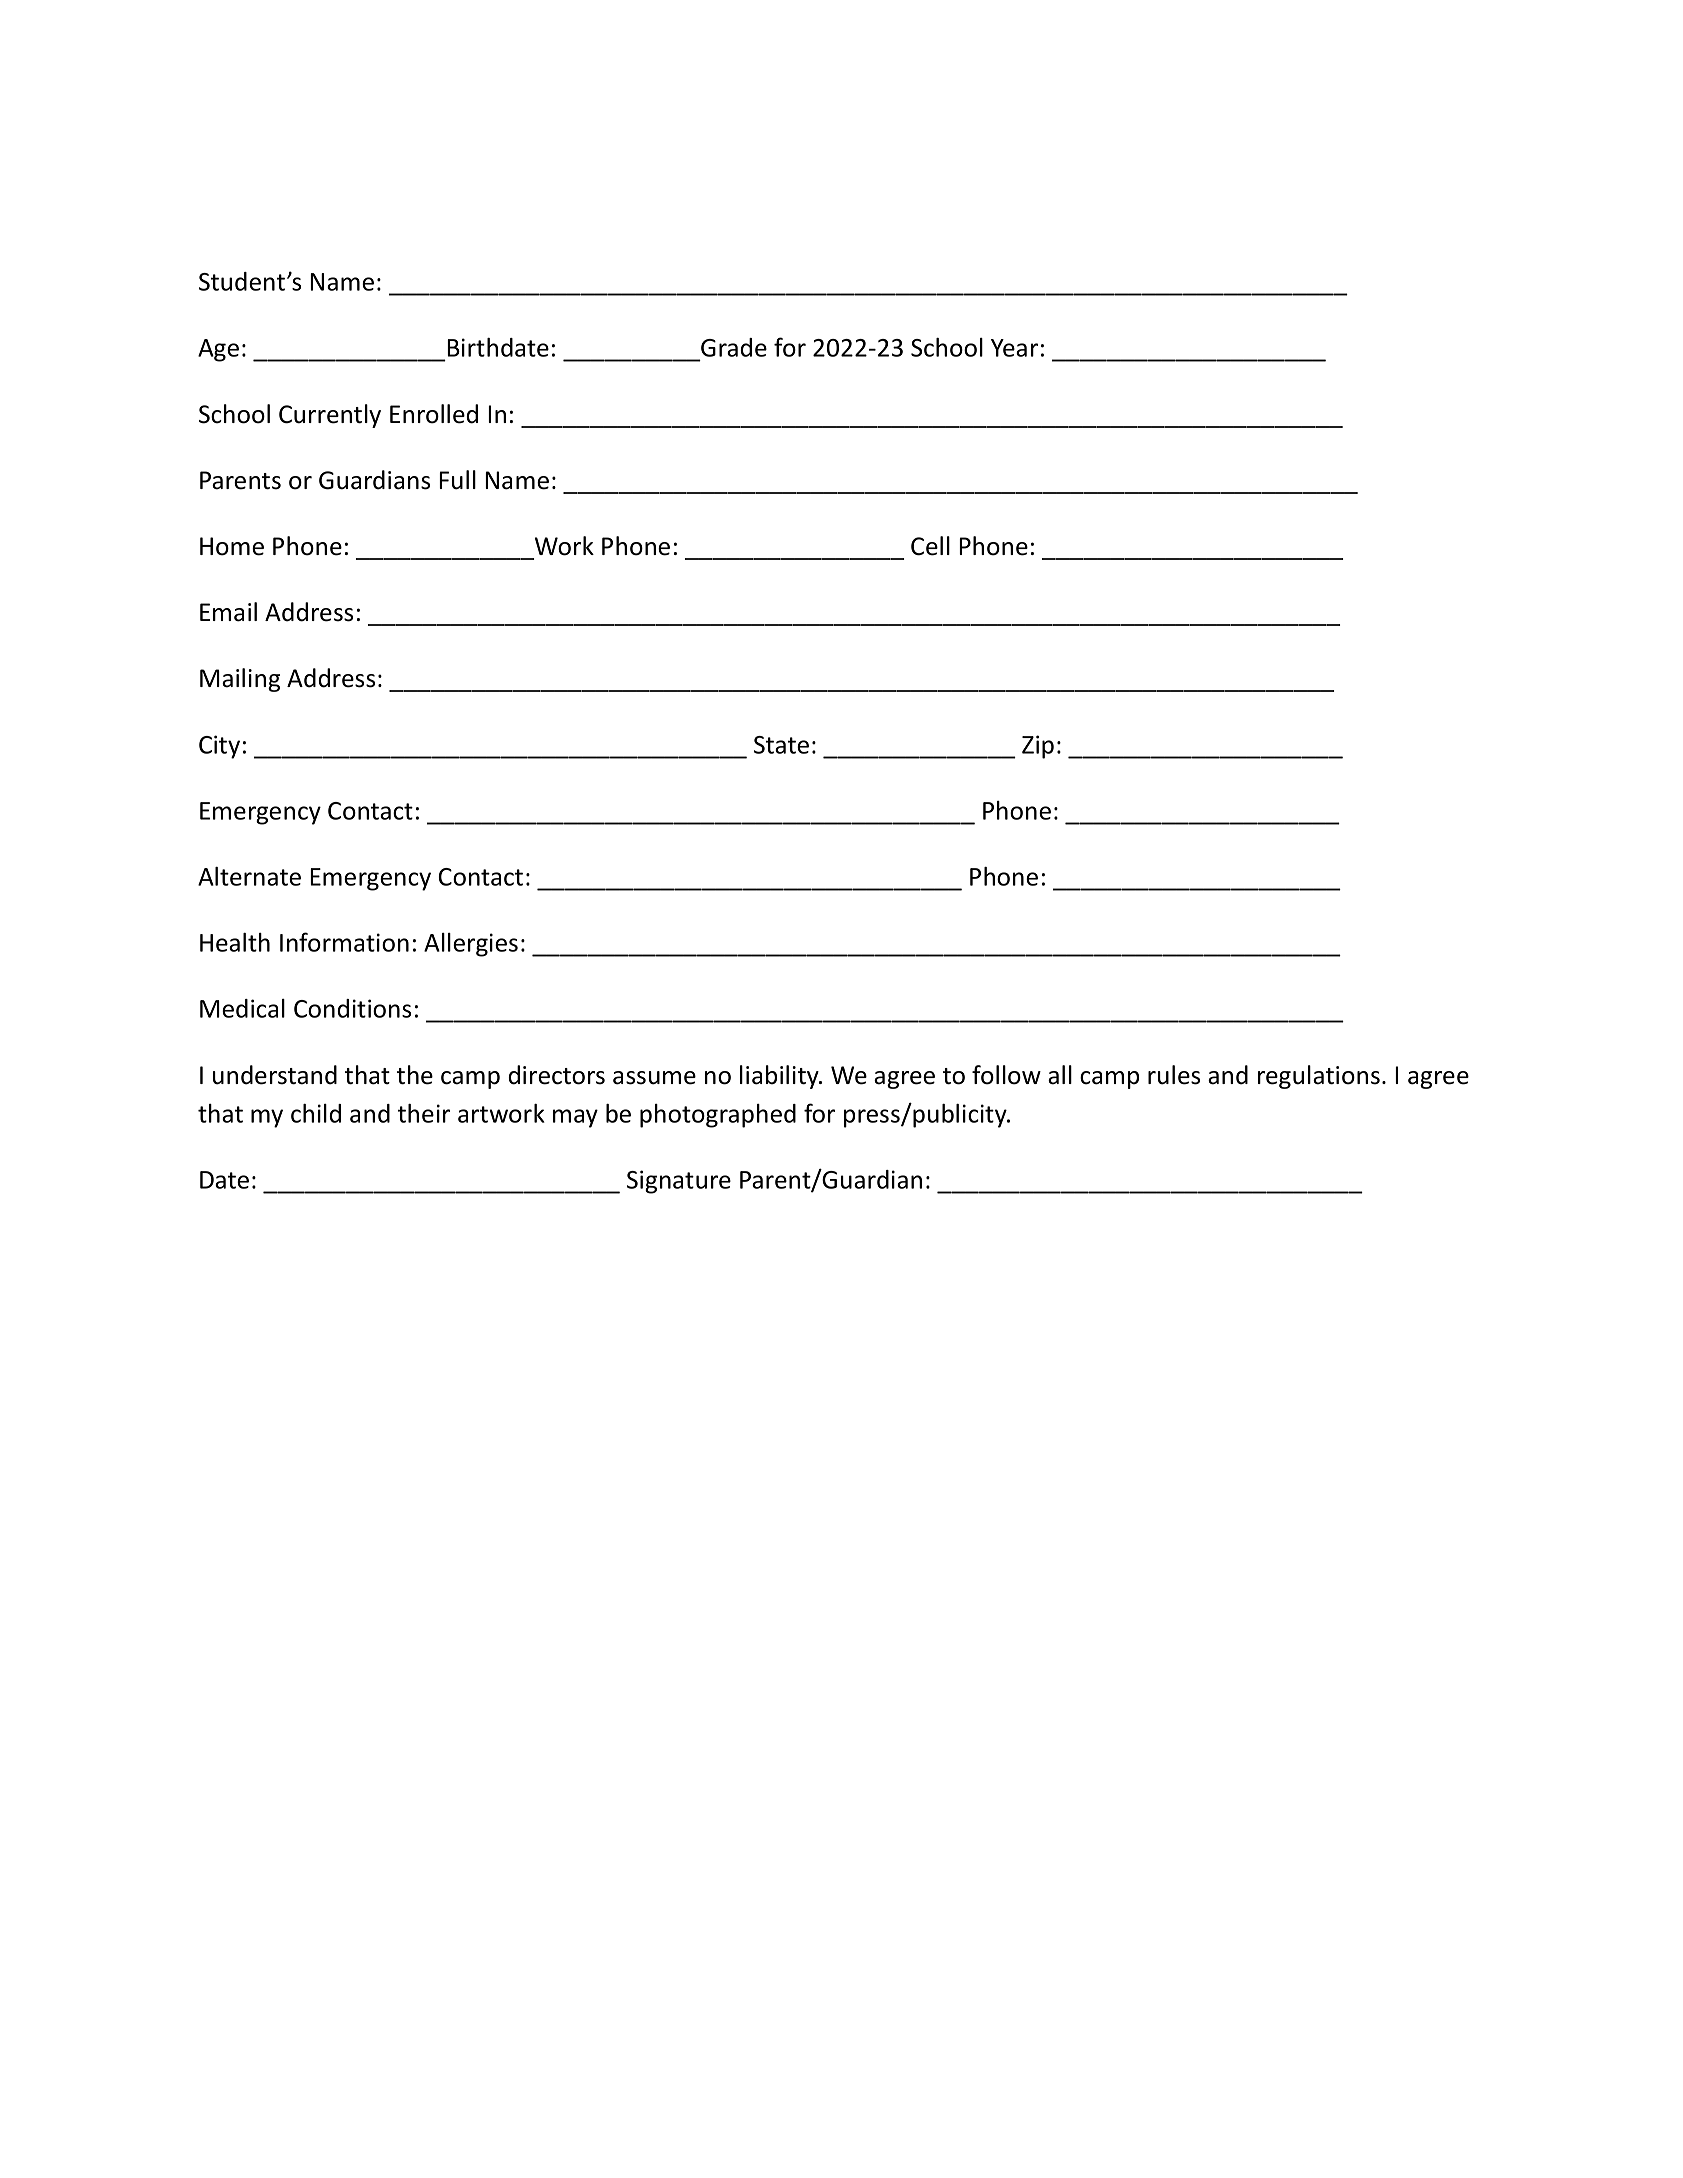  Describe the element at coordinates (316, 1113) in the screenshot. I see `child` at that location.
